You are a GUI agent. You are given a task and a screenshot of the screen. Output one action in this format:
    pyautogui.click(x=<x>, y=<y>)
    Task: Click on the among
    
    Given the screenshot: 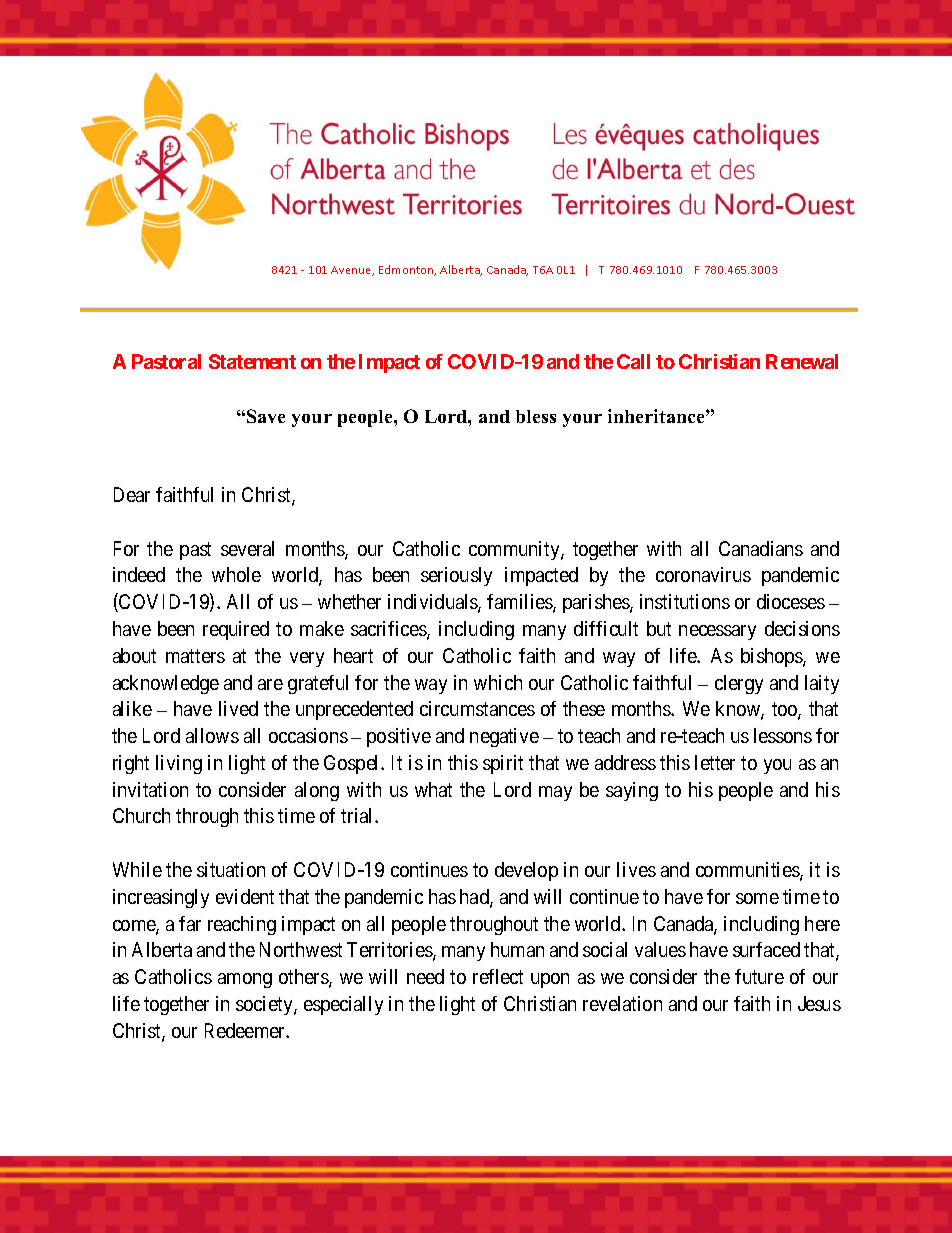 What is the action you would take?
    pyautogui.click(x=245, y=980)
